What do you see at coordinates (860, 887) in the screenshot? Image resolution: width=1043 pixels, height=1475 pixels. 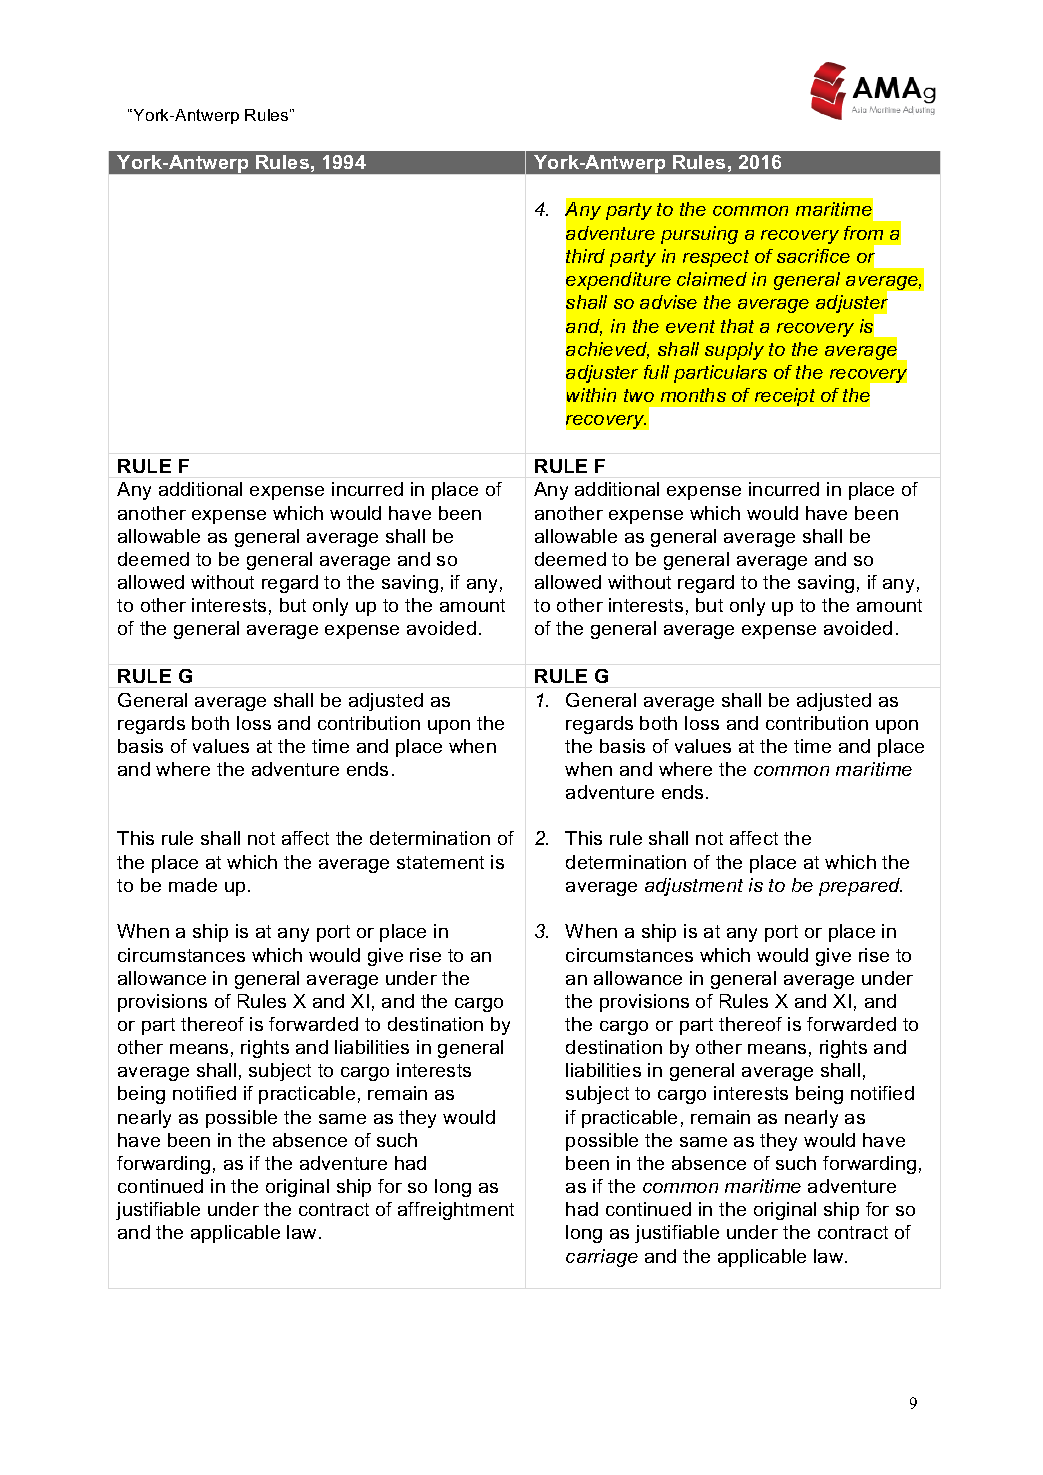 I see `prepared` at bounding box center [860, 887].
